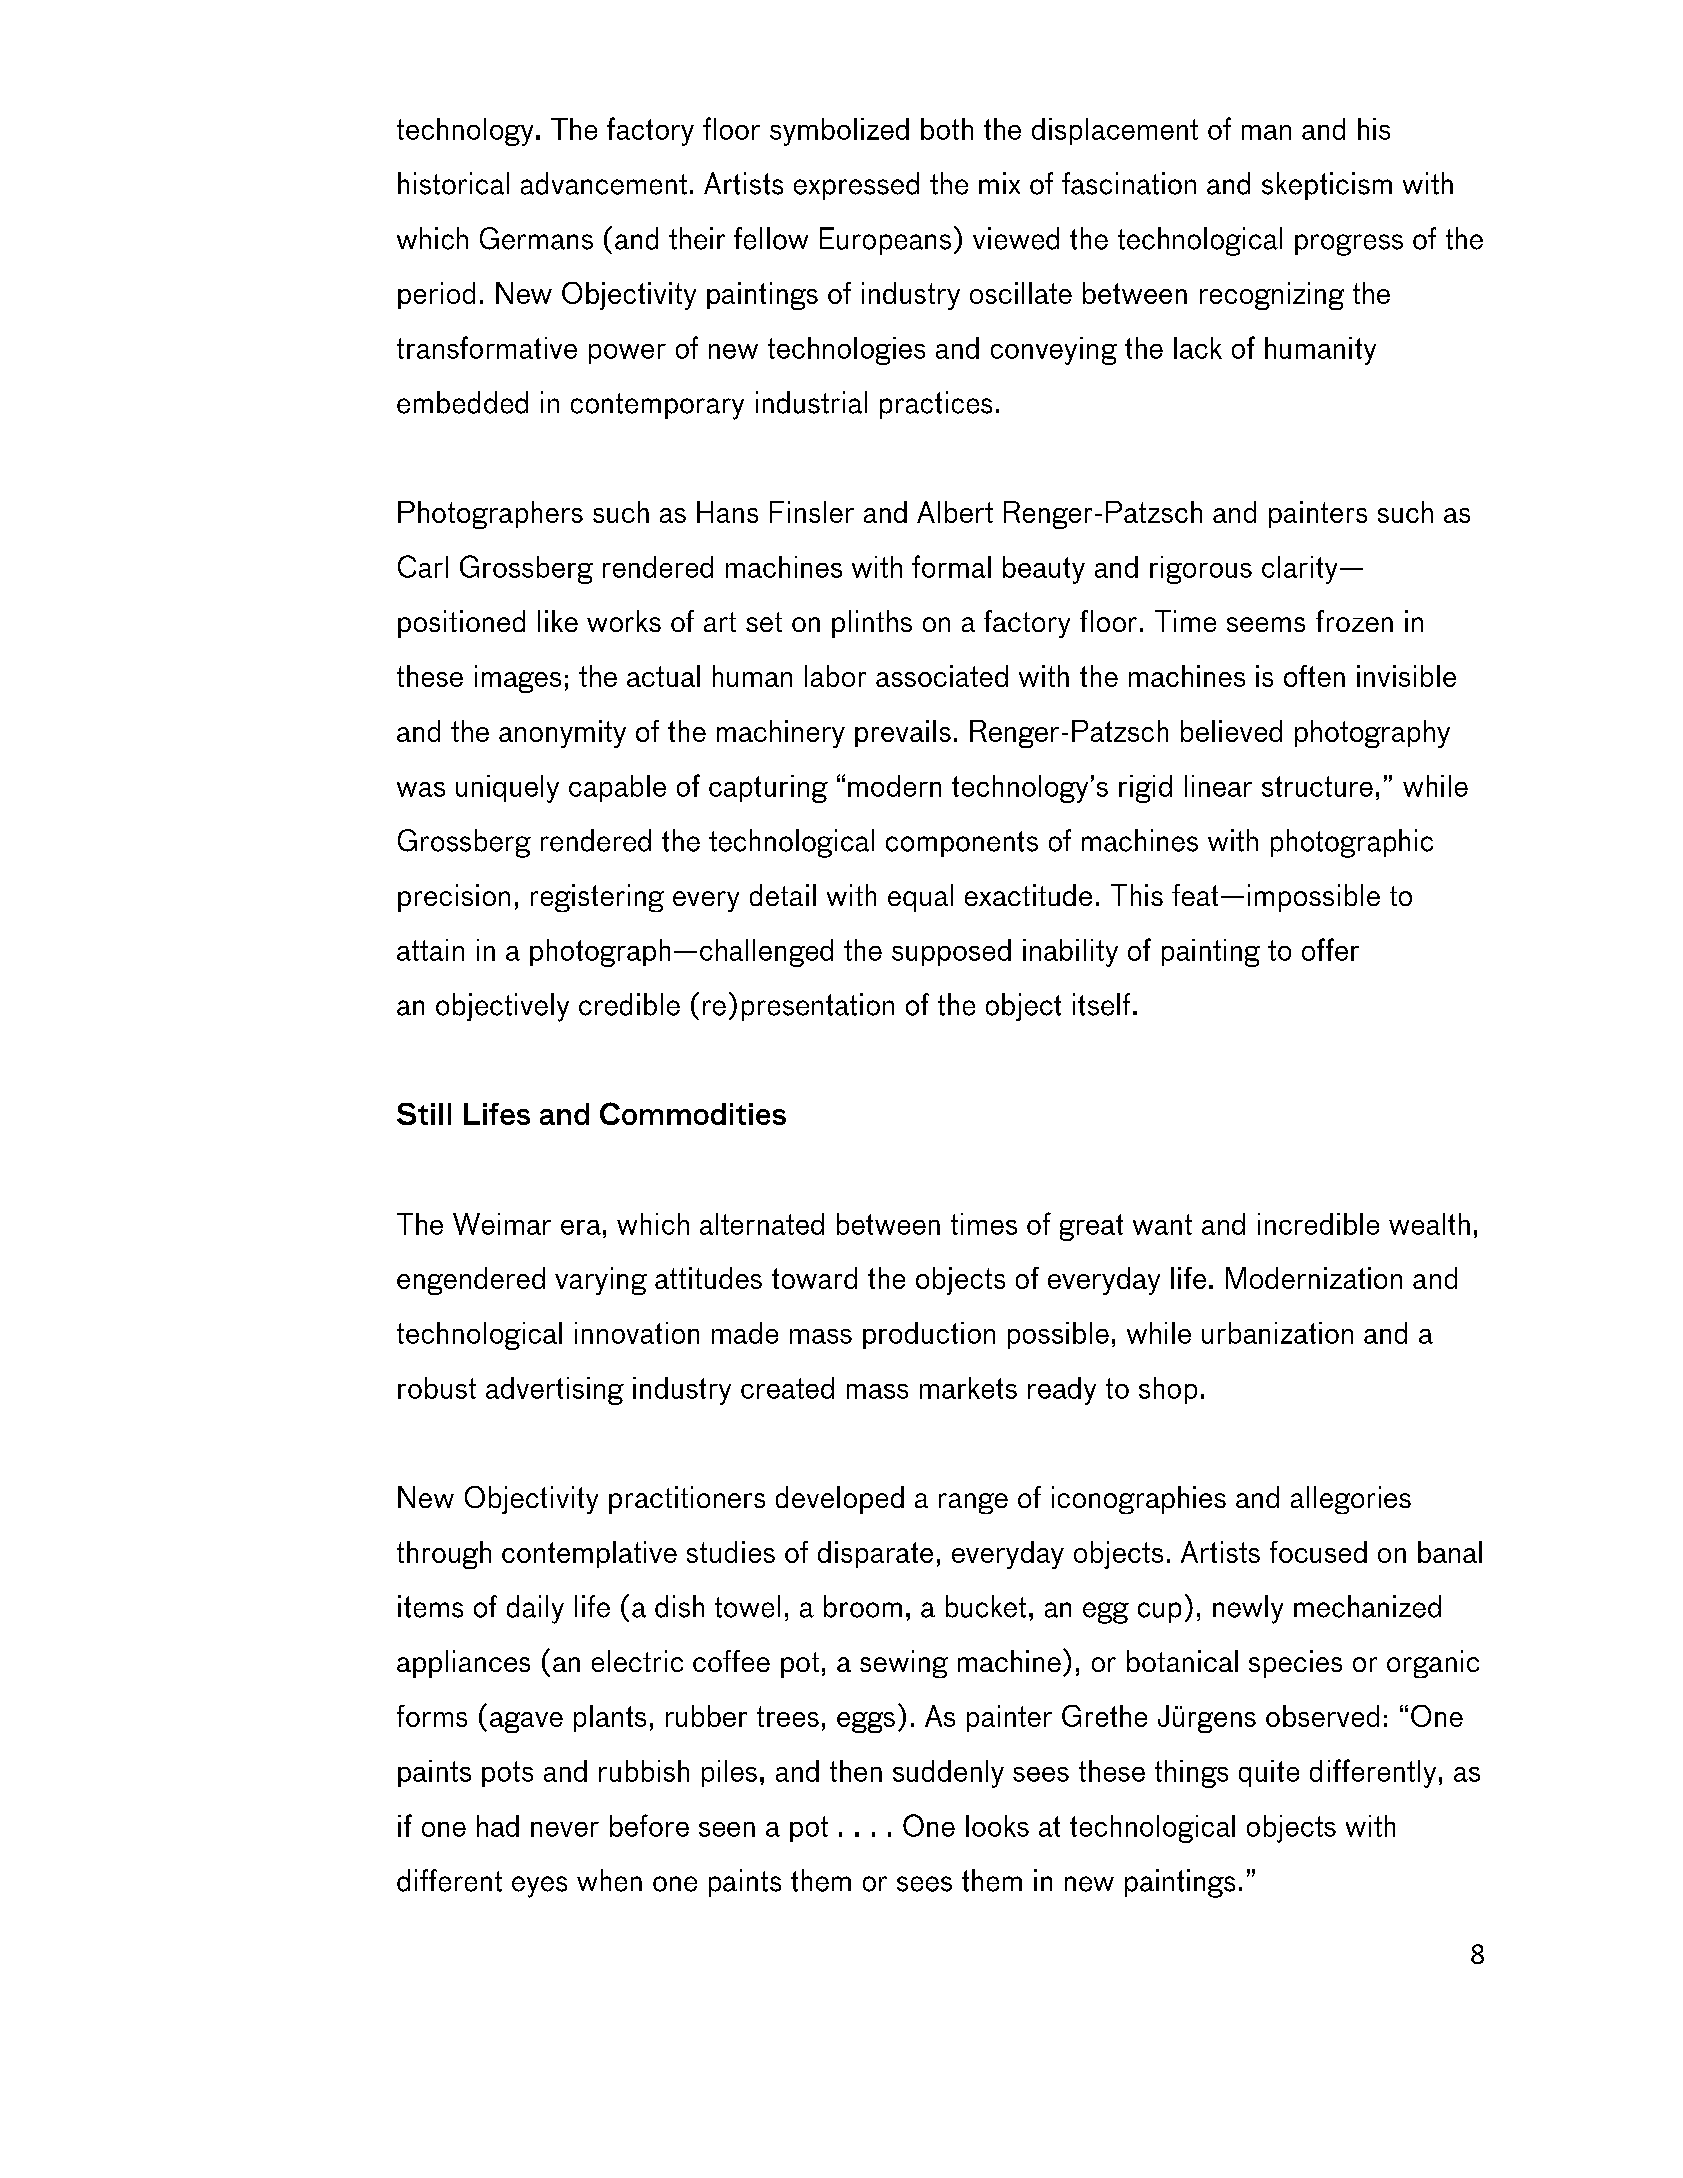 The image size is (1683, 2178). Describe the element at coordinates (951, 952) in the screenshot. I see `supposed` at that location.
